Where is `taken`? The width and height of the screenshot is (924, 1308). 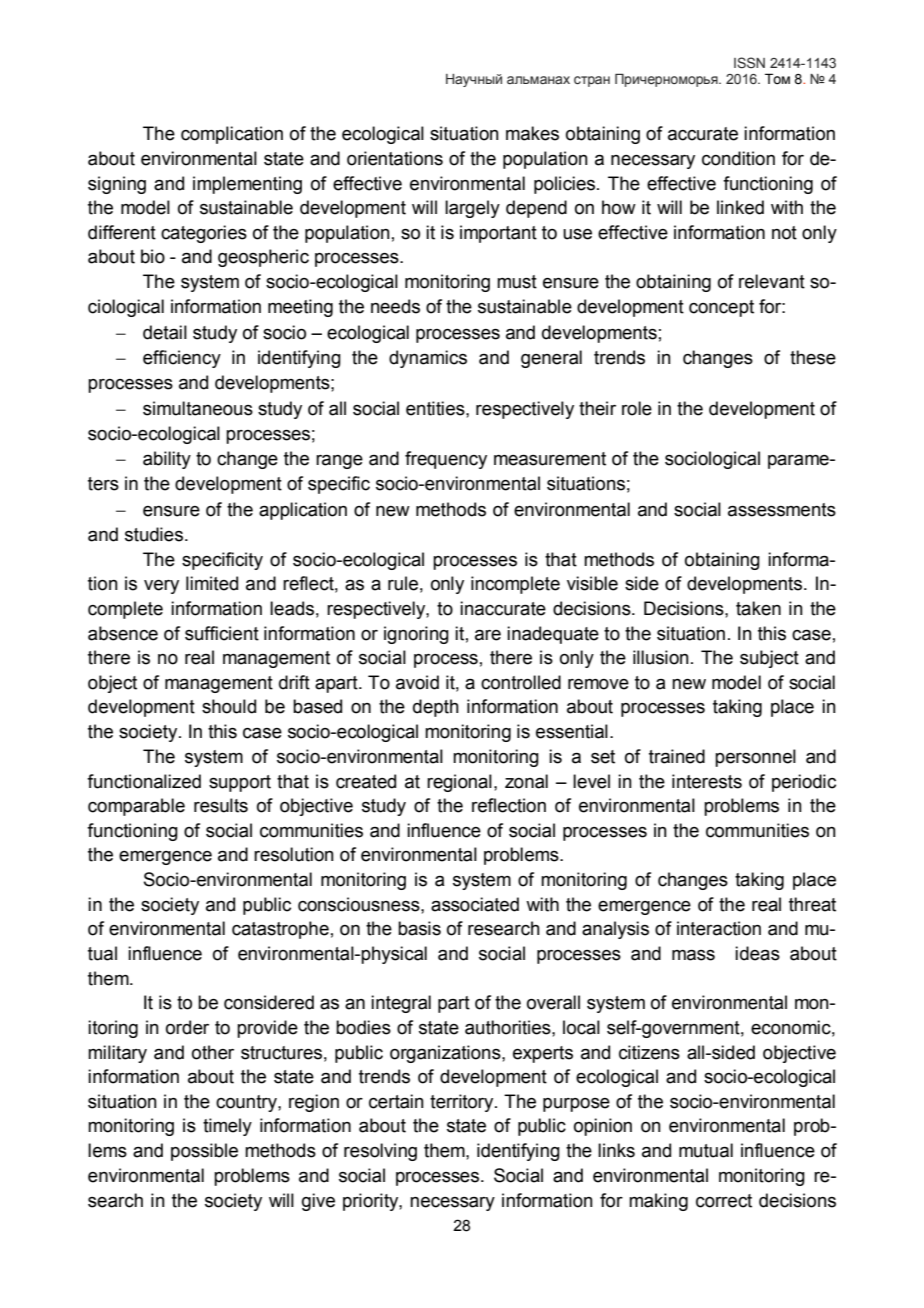 taken is located at coordinates (758, 608).
